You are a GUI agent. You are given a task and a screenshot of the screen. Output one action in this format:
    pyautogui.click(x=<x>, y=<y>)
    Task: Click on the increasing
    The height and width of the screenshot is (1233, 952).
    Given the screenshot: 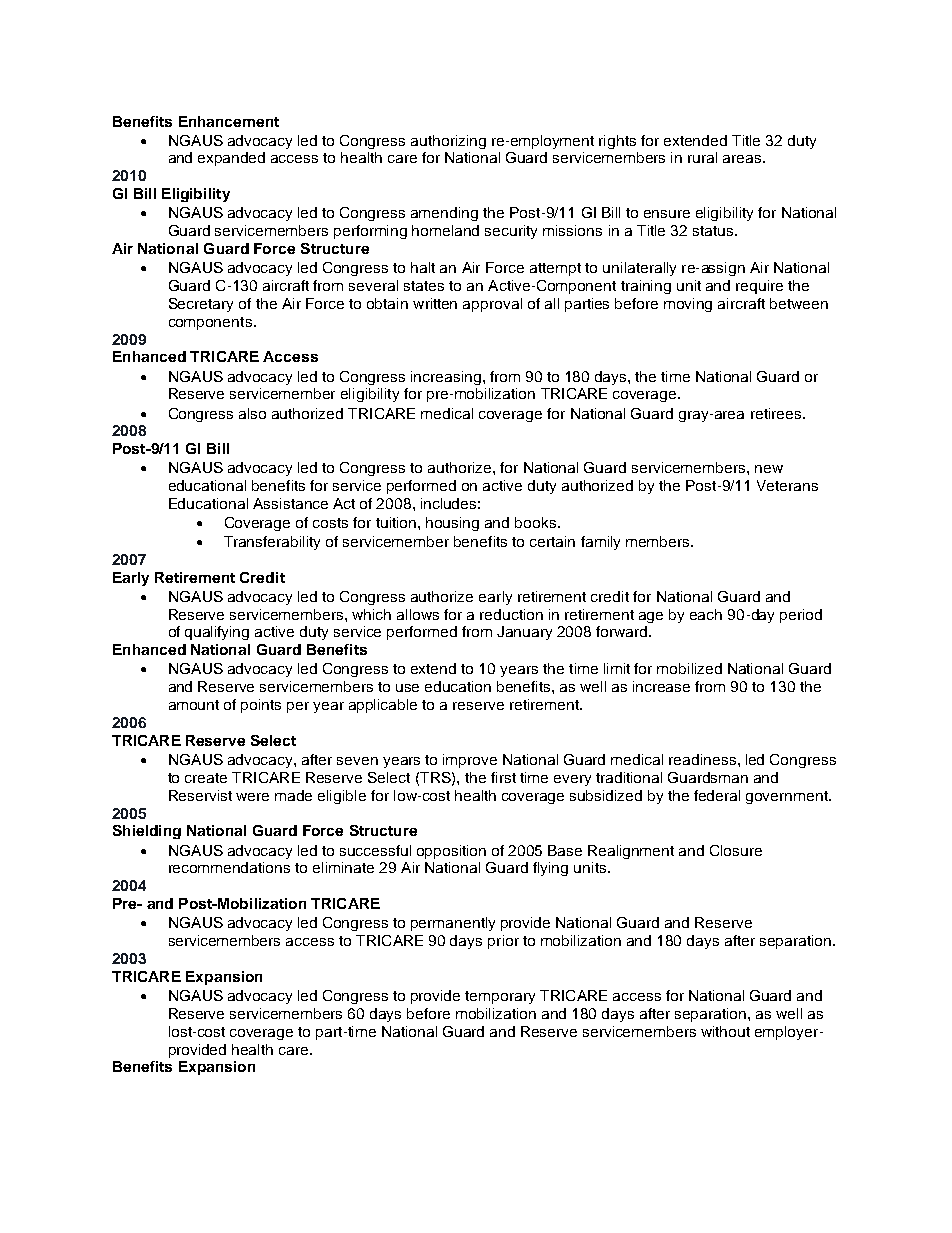 What is the action you would take?
    pyautogui.click(x=446, y=378)
